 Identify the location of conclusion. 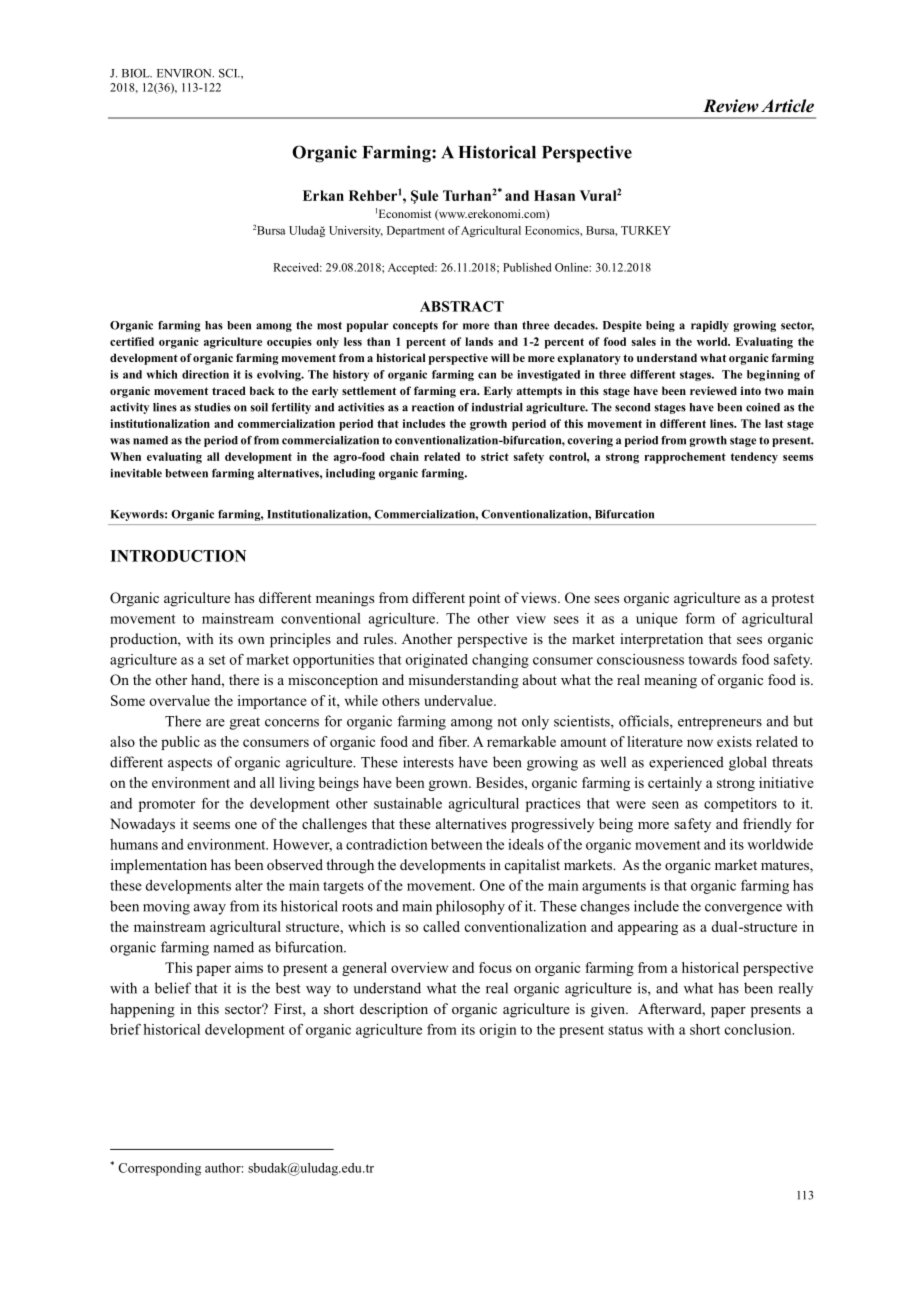
(759, 1029).
